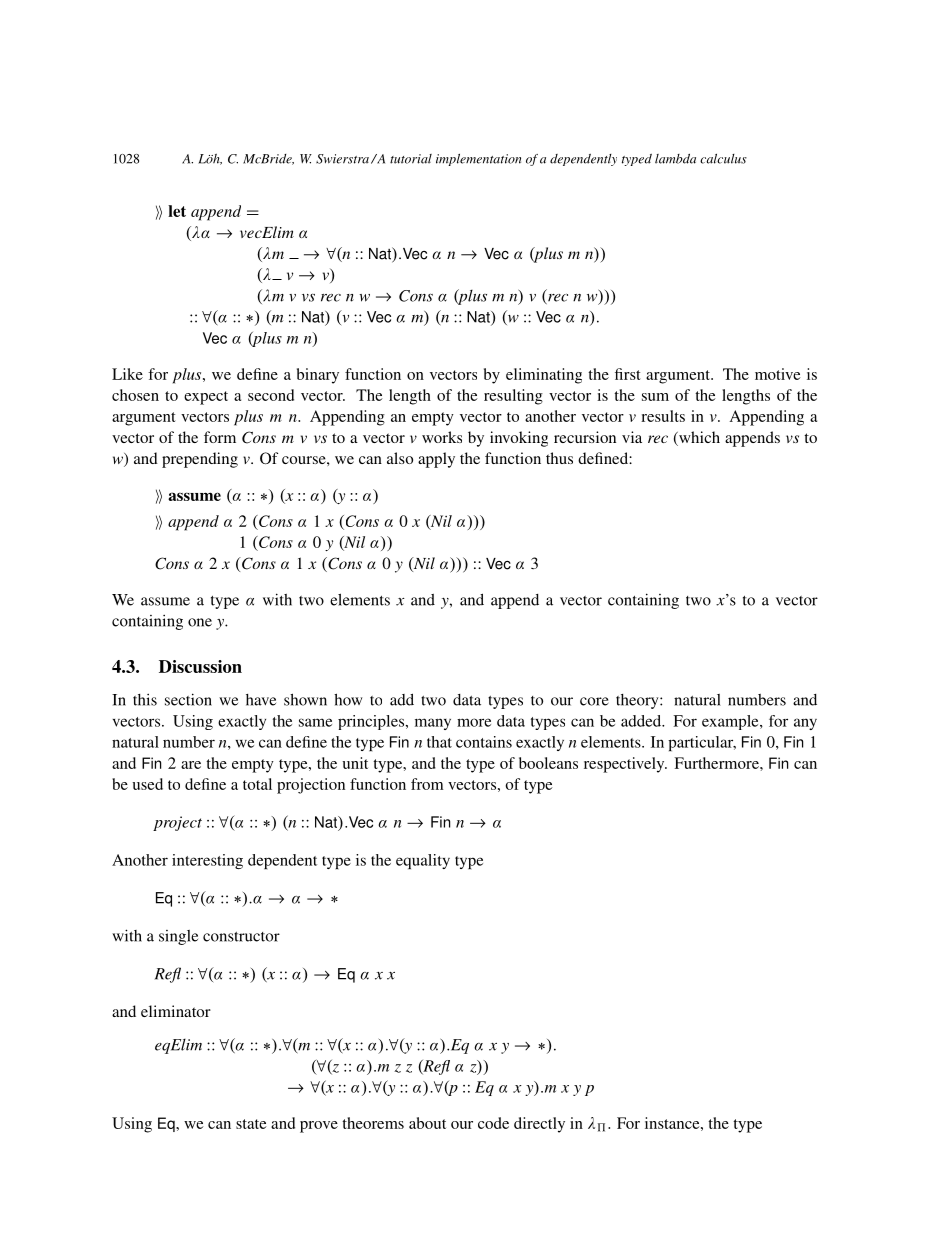 The width and height of the page is (952, 1233). Describe the element at coordinates (723, 159) in the page. I see `calculus` at that location.
